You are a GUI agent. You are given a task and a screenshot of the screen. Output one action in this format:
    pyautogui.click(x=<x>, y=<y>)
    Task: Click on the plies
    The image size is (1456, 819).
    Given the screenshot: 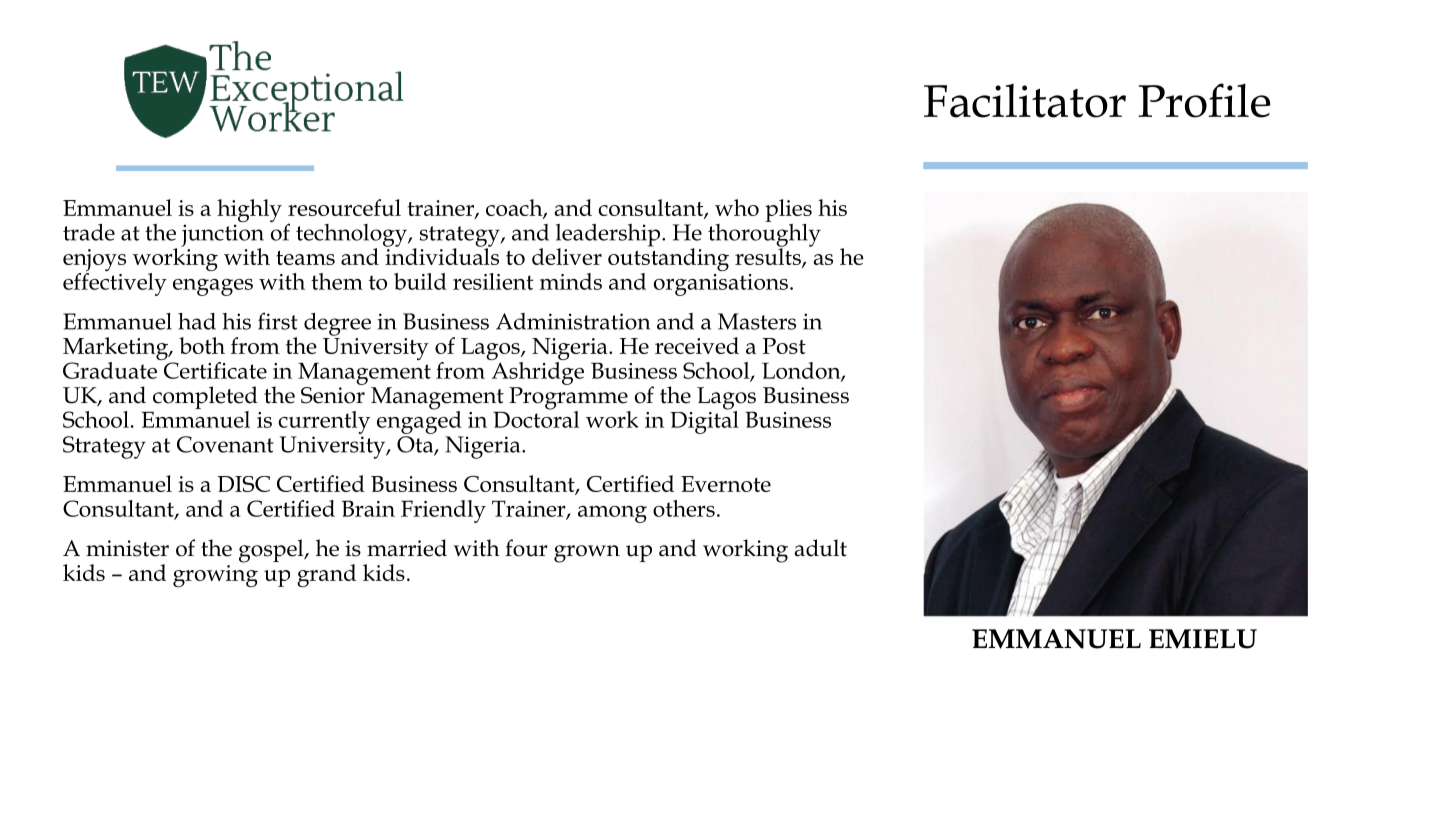 What is the action you would take?
    pyautogui.click(x=788, y=210)
